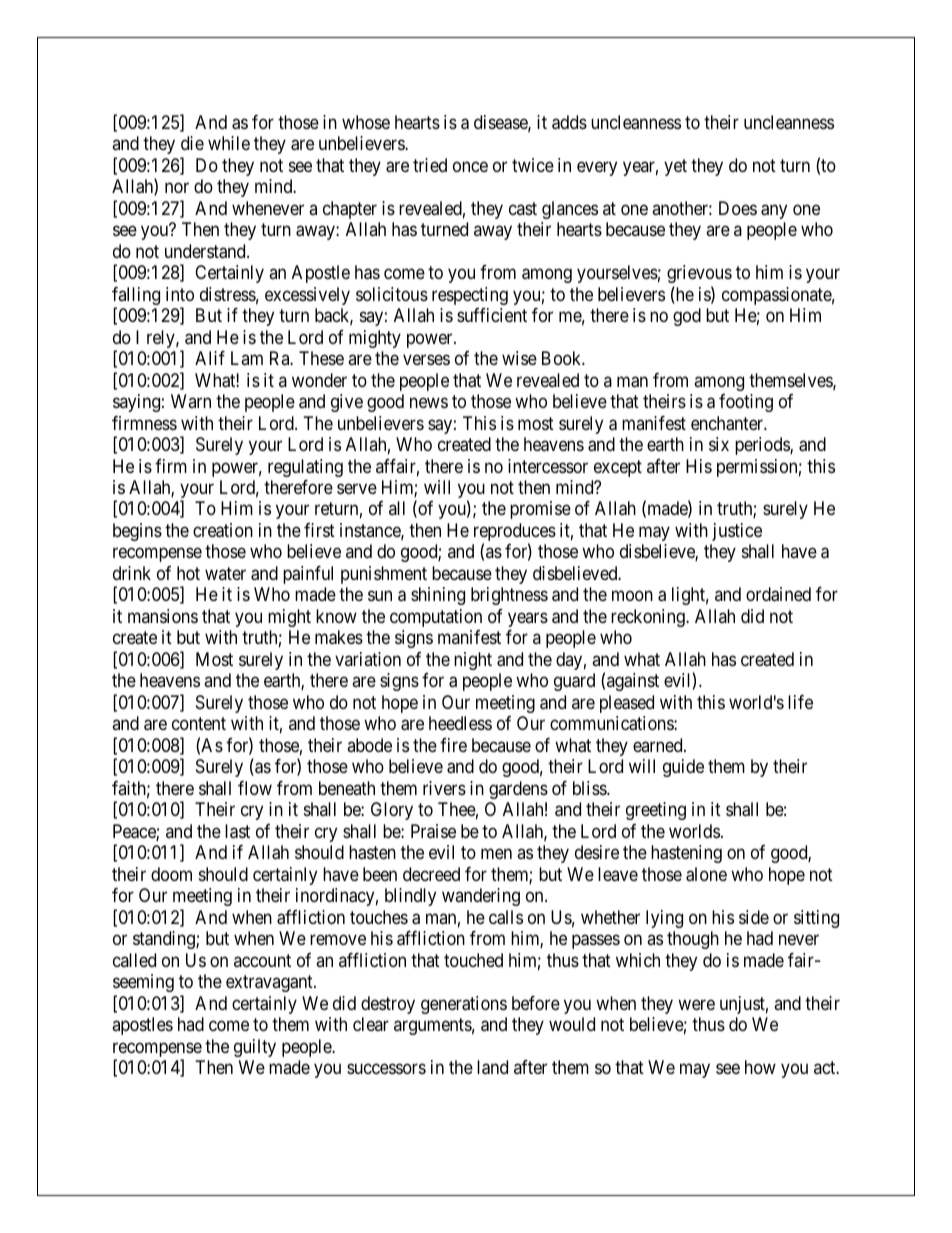 Image resolution: width=952 pixels, height=1233 pixels. What do you see at coordinates (229, 143) in the screenshot?
I see `while` at bounding box center [229, 143].
